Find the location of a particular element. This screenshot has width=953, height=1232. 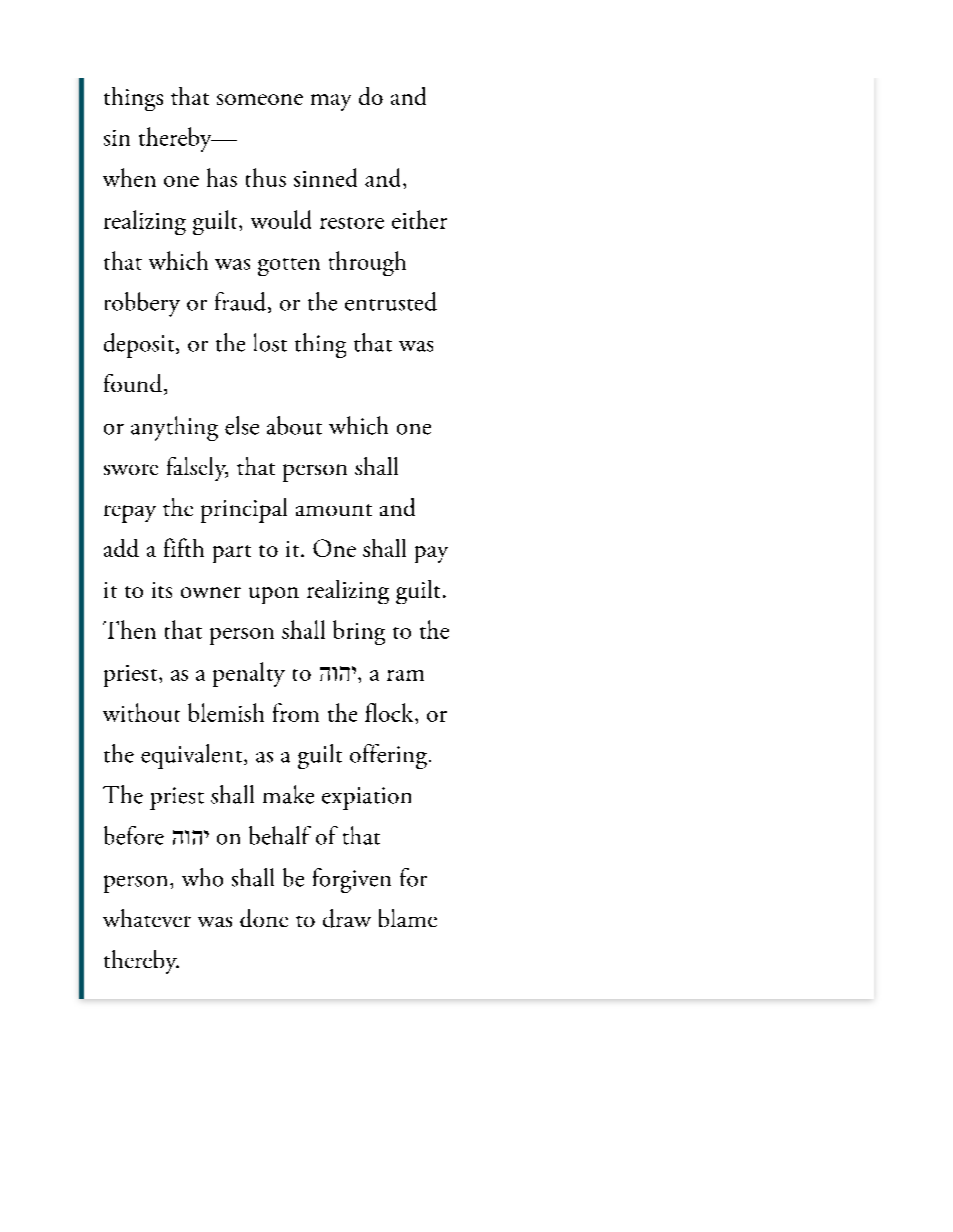

offering is located at coordinates (388, 756).
